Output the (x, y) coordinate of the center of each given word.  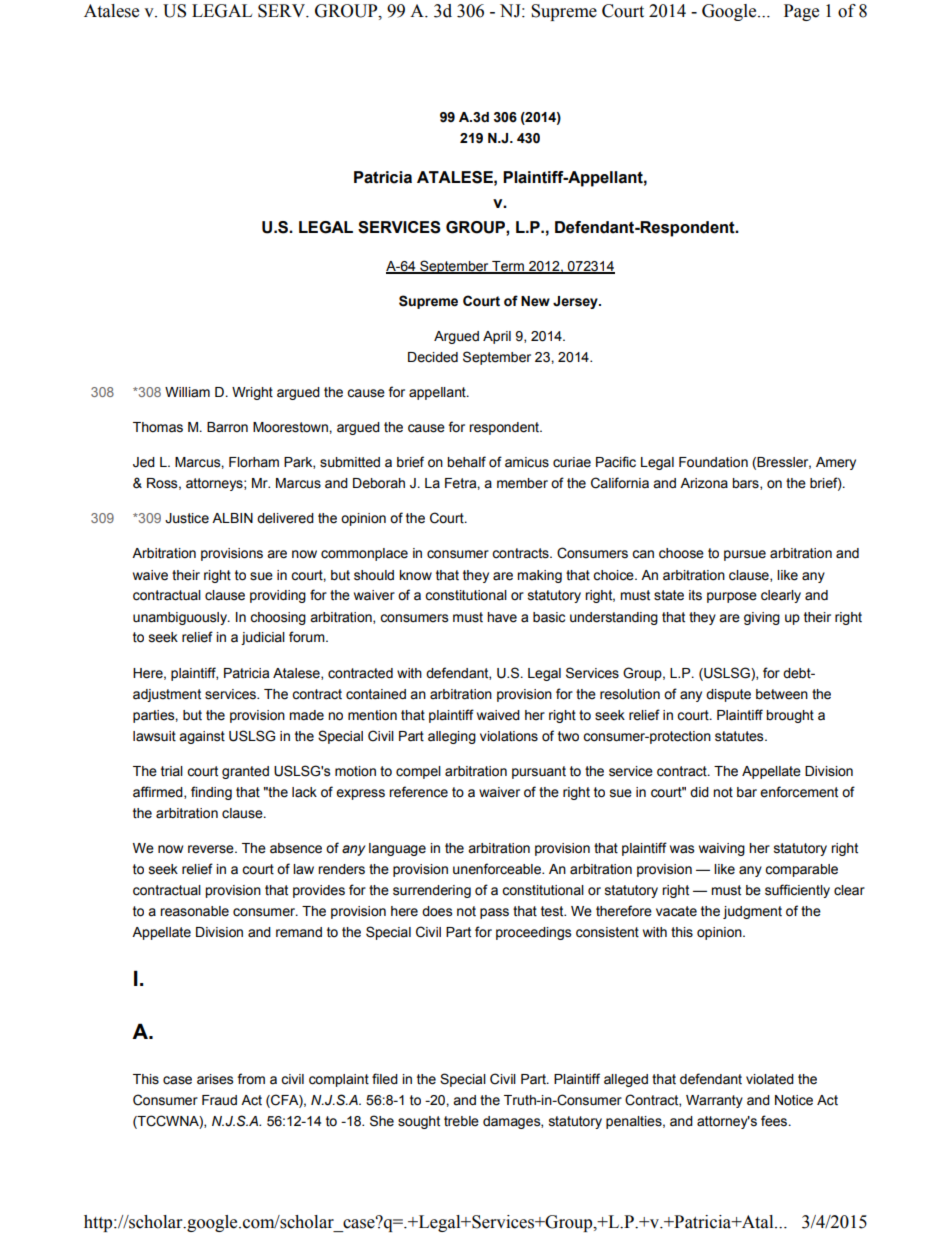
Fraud (219, 1100)
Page (801, 12)
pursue (745, 555)
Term (508, 267)
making (539, 576)
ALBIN (232, 518)
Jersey (576, 302)
